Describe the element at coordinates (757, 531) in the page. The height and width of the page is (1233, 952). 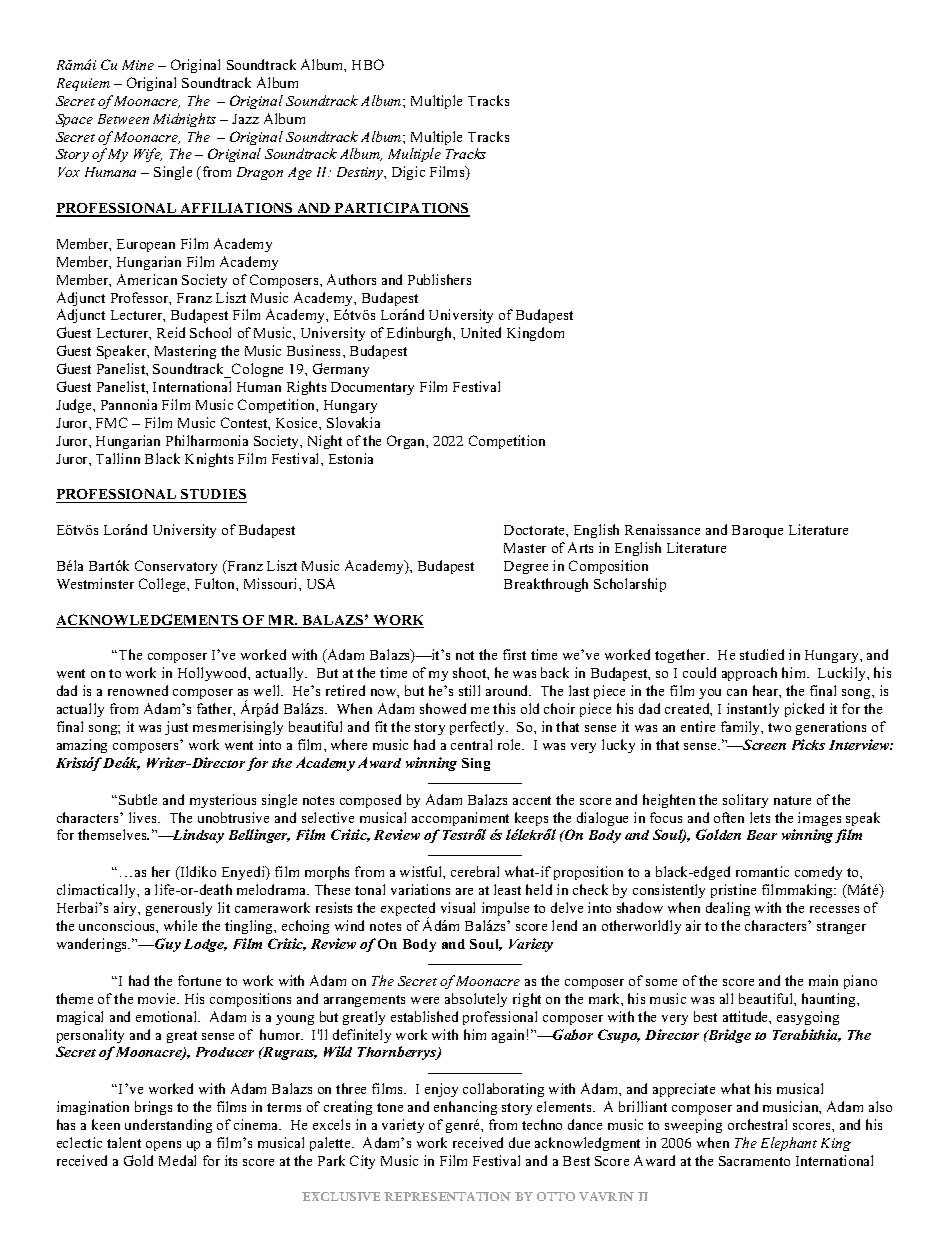
I see `Baroque` at that location.
